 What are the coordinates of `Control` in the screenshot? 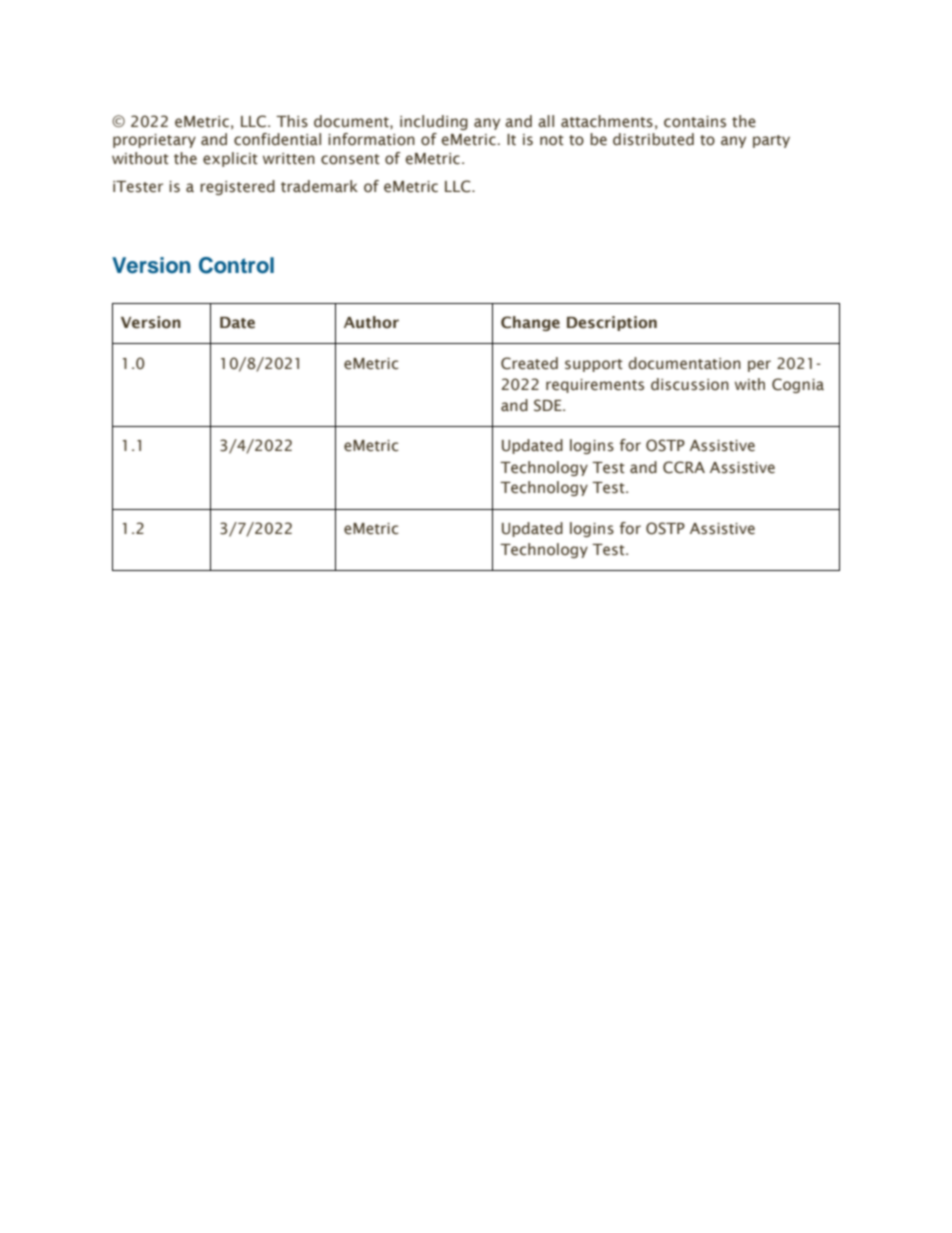 It's located at (236, 265).
